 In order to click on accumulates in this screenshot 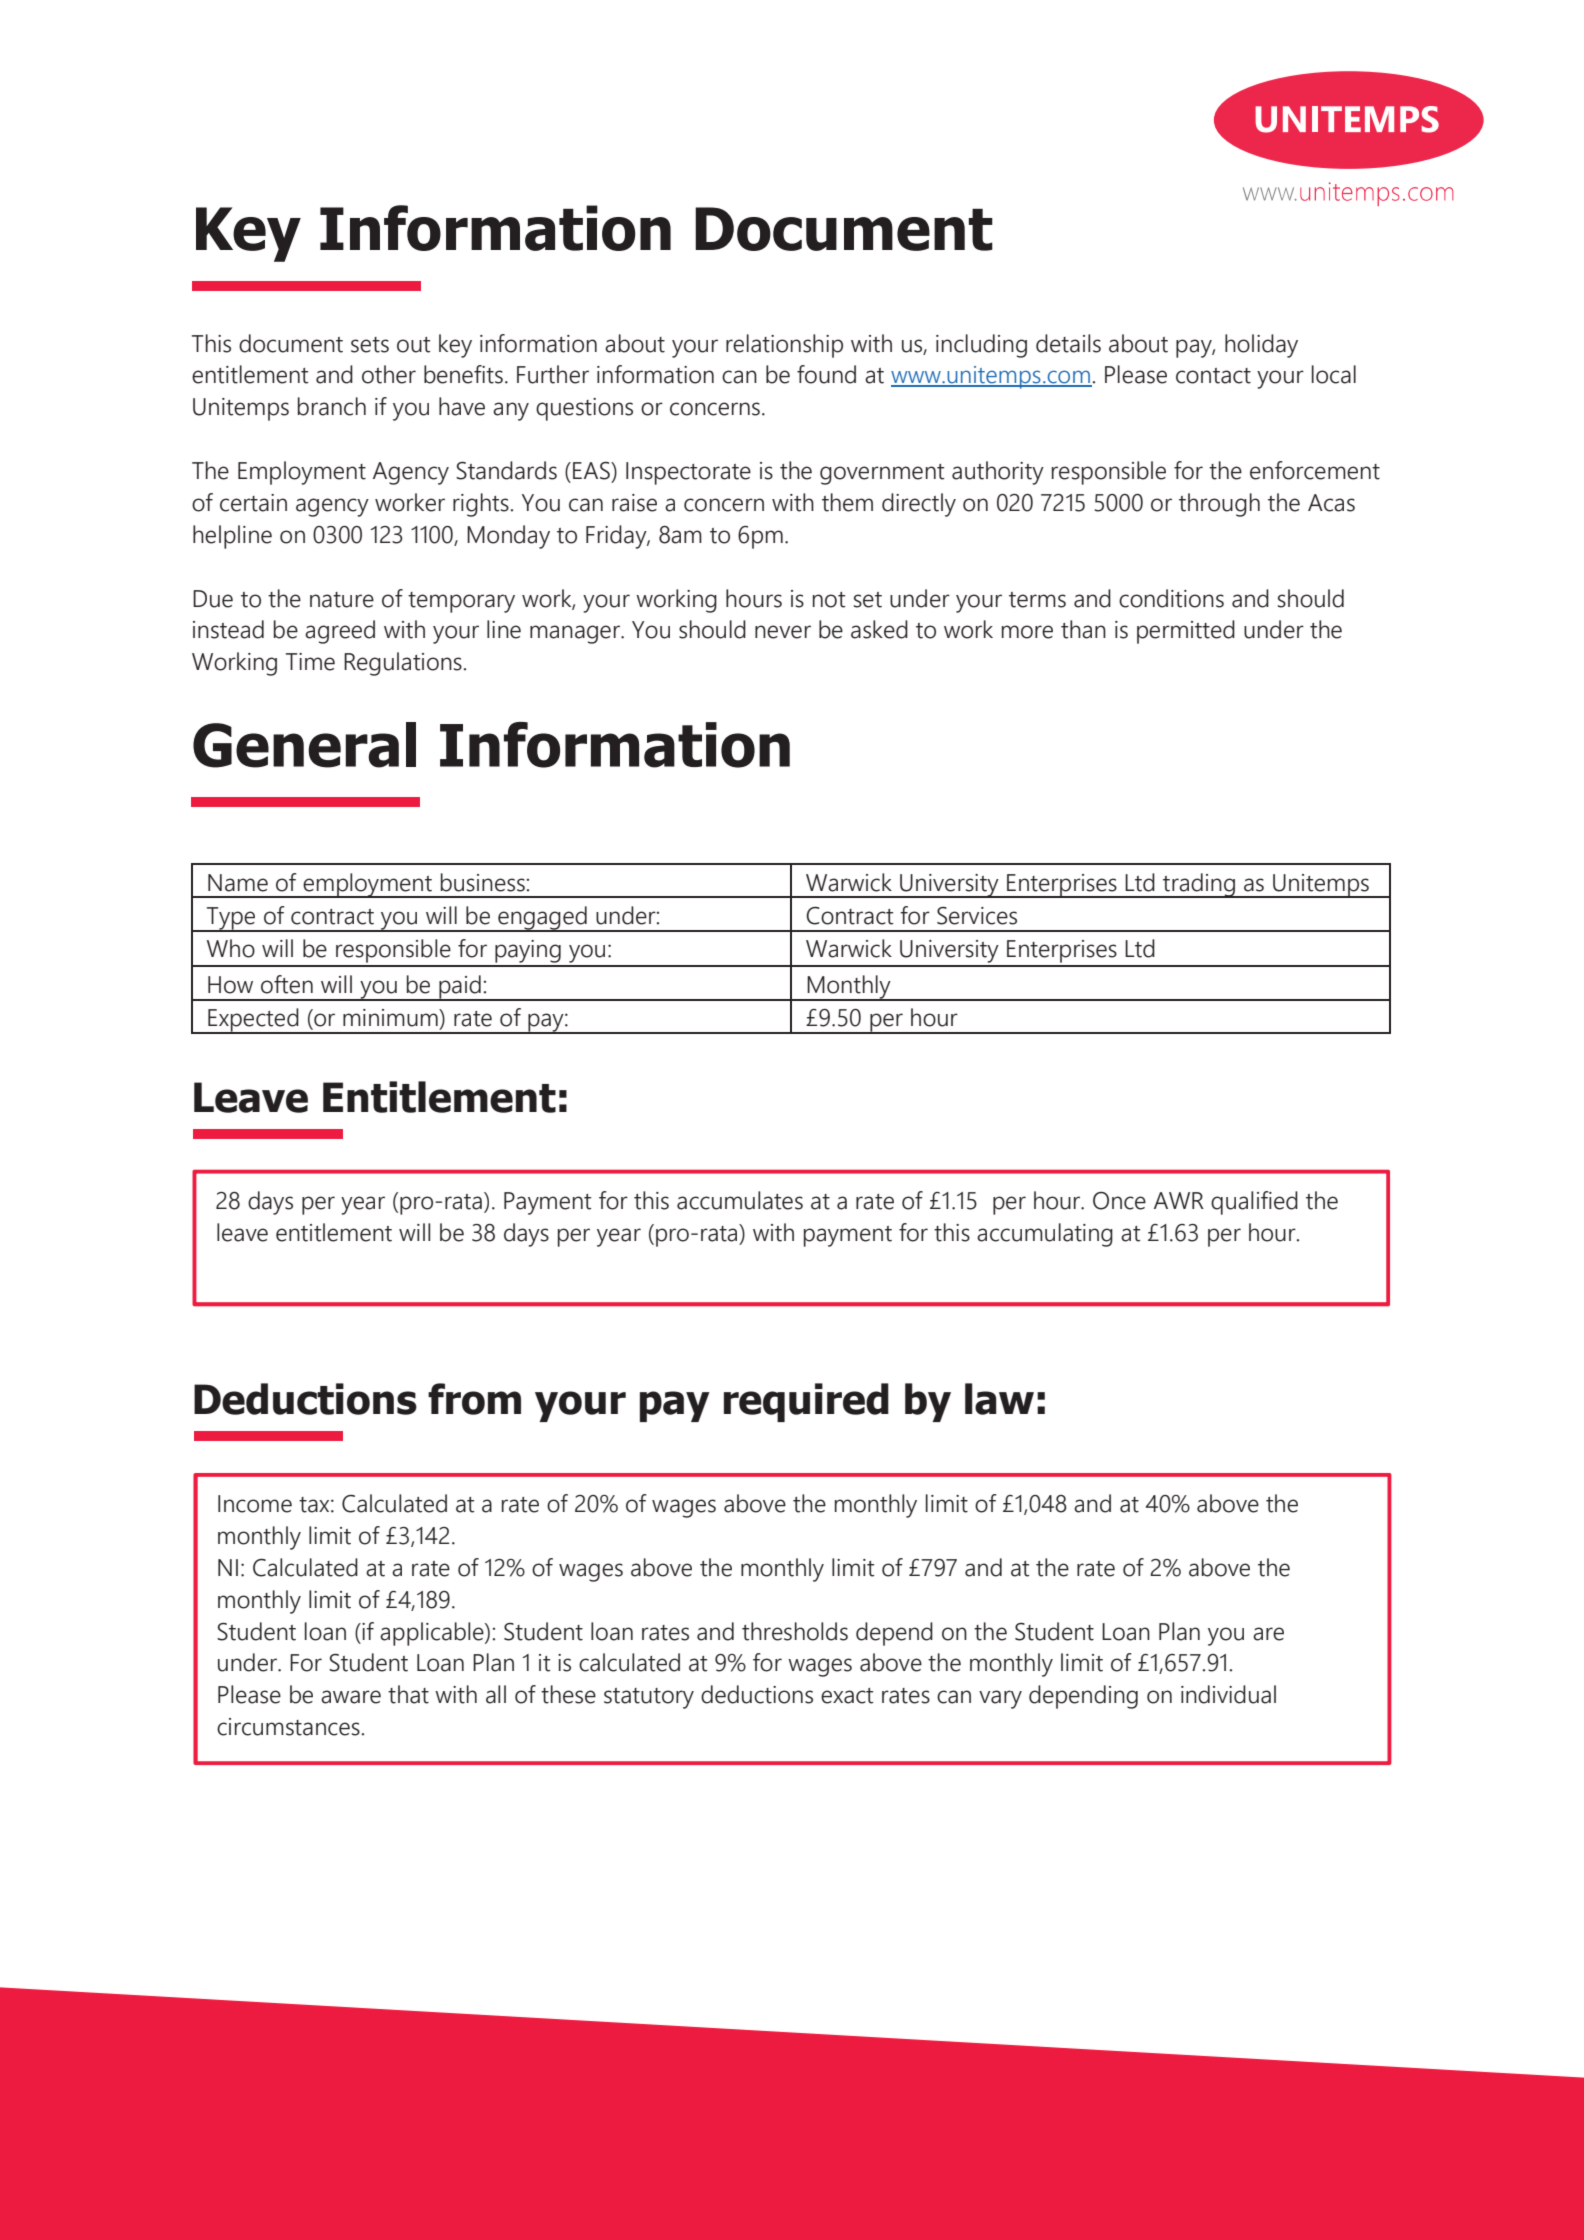, I will do `click(740, 1200)`.
